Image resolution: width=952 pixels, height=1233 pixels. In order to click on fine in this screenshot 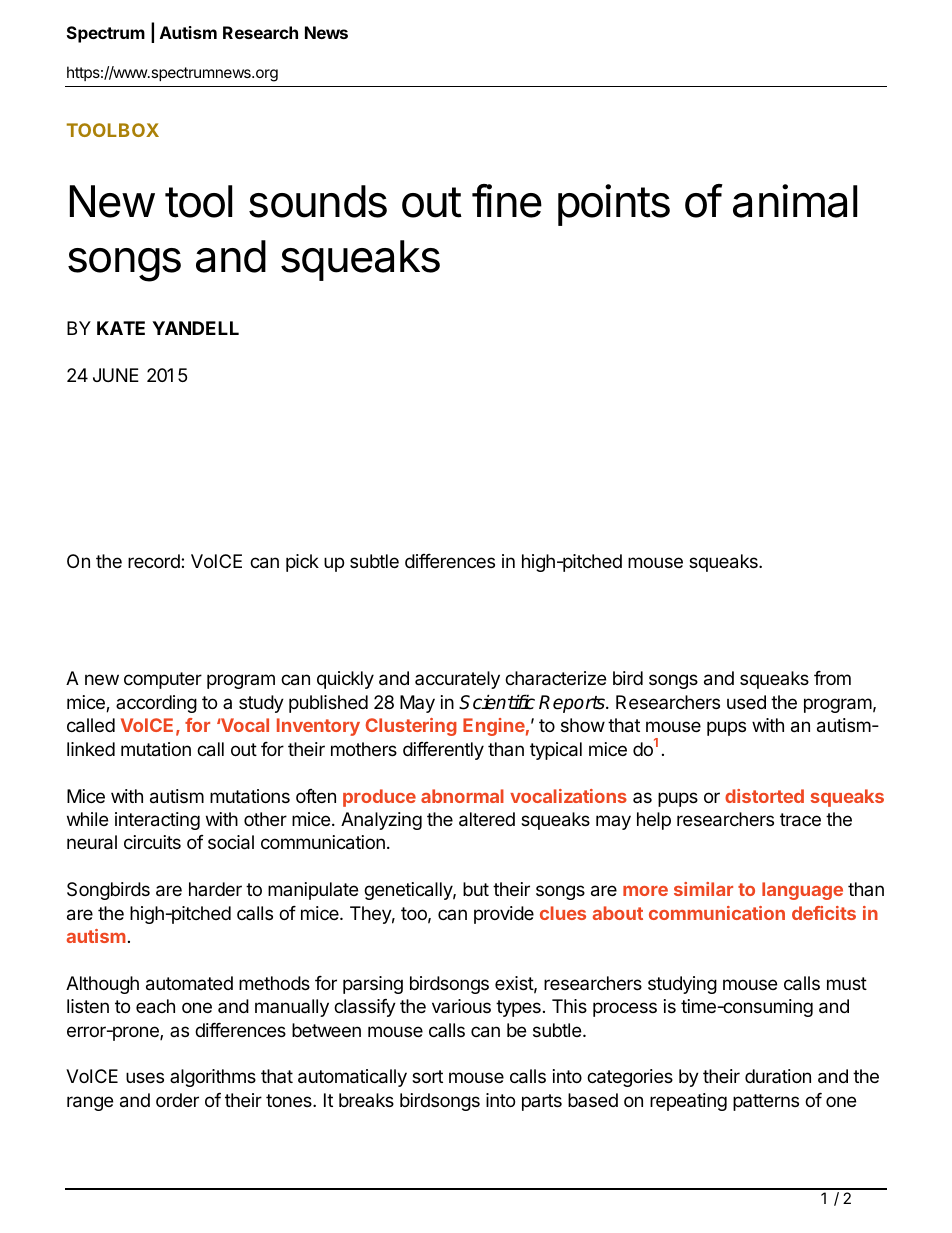, I will do `click(507, 201)`.
